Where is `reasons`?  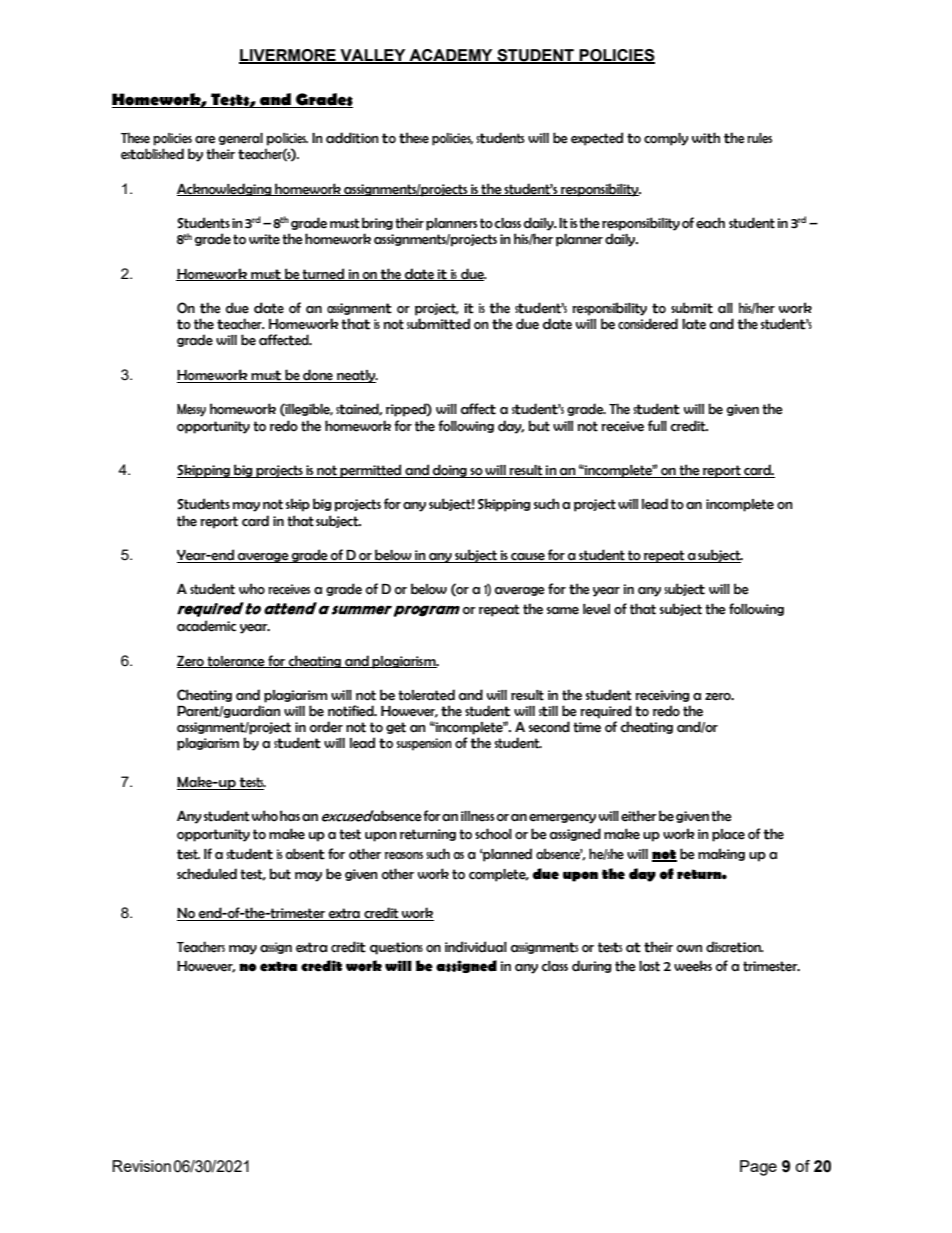
reasons is located at coordinates (404, 856).
